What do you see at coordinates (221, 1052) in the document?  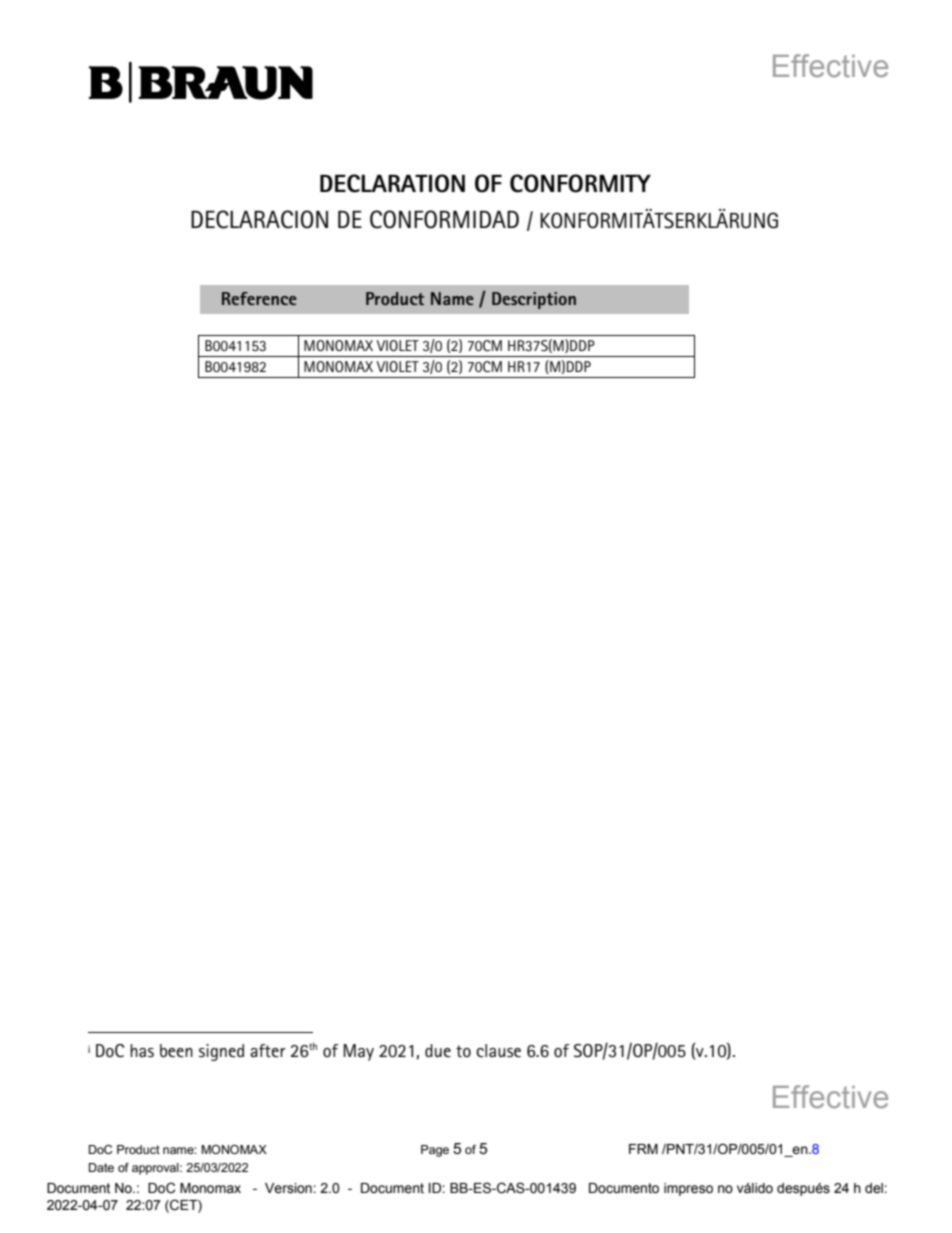 I see `signed` at bounding box center [221, 1052].
